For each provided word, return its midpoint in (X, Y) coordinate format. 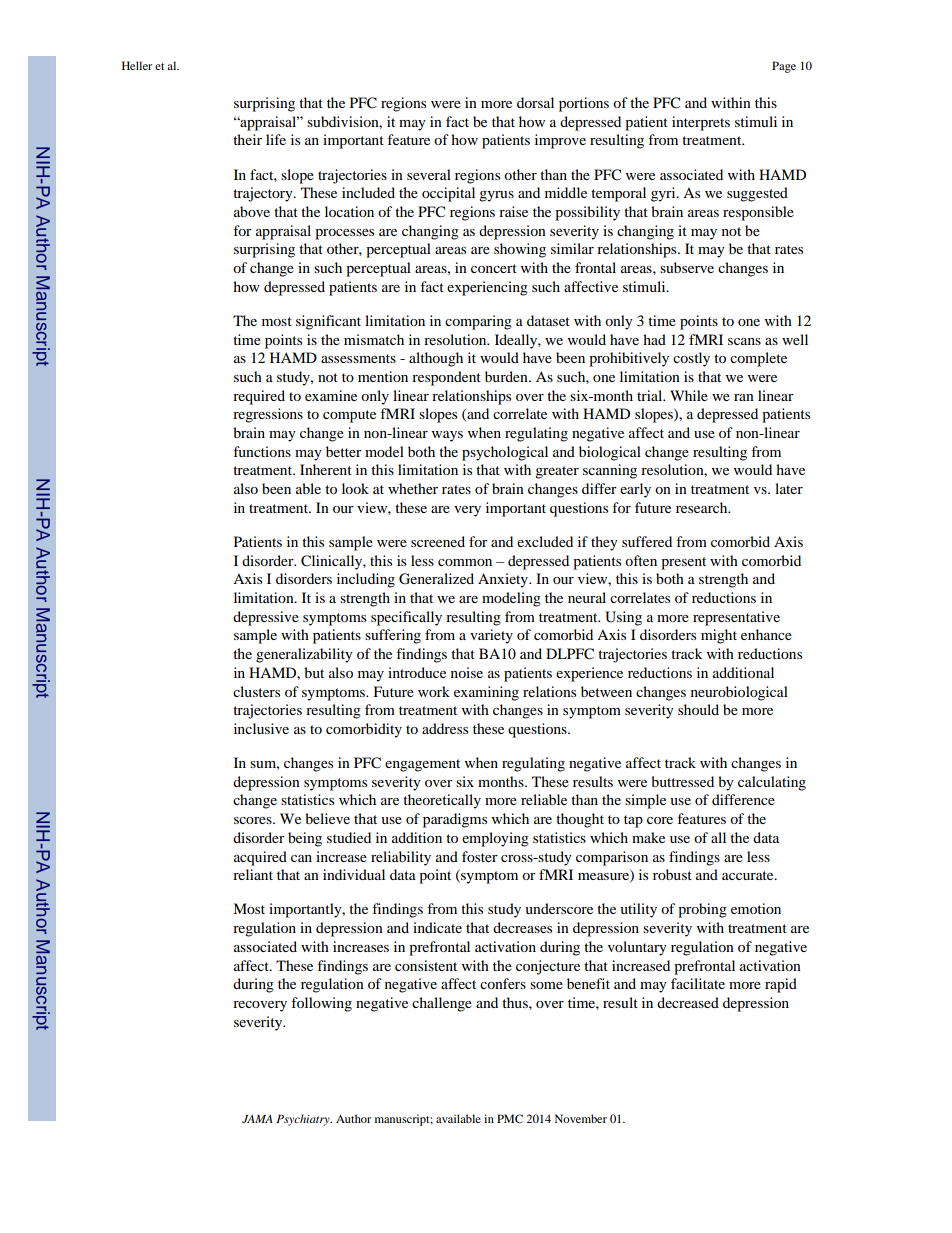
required (259, 397)
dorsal (535, 102)
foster (480, 856)
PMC (510, 1118)
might (719, 636)
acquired (260, 858)
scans (744, 341)
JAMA (257, 1119)
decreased (688, 1002)
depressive (266, 618)
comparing (478, 322)
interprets (701, 123)
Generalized (436, 579)
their (247, 139)
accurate (749, 875)
